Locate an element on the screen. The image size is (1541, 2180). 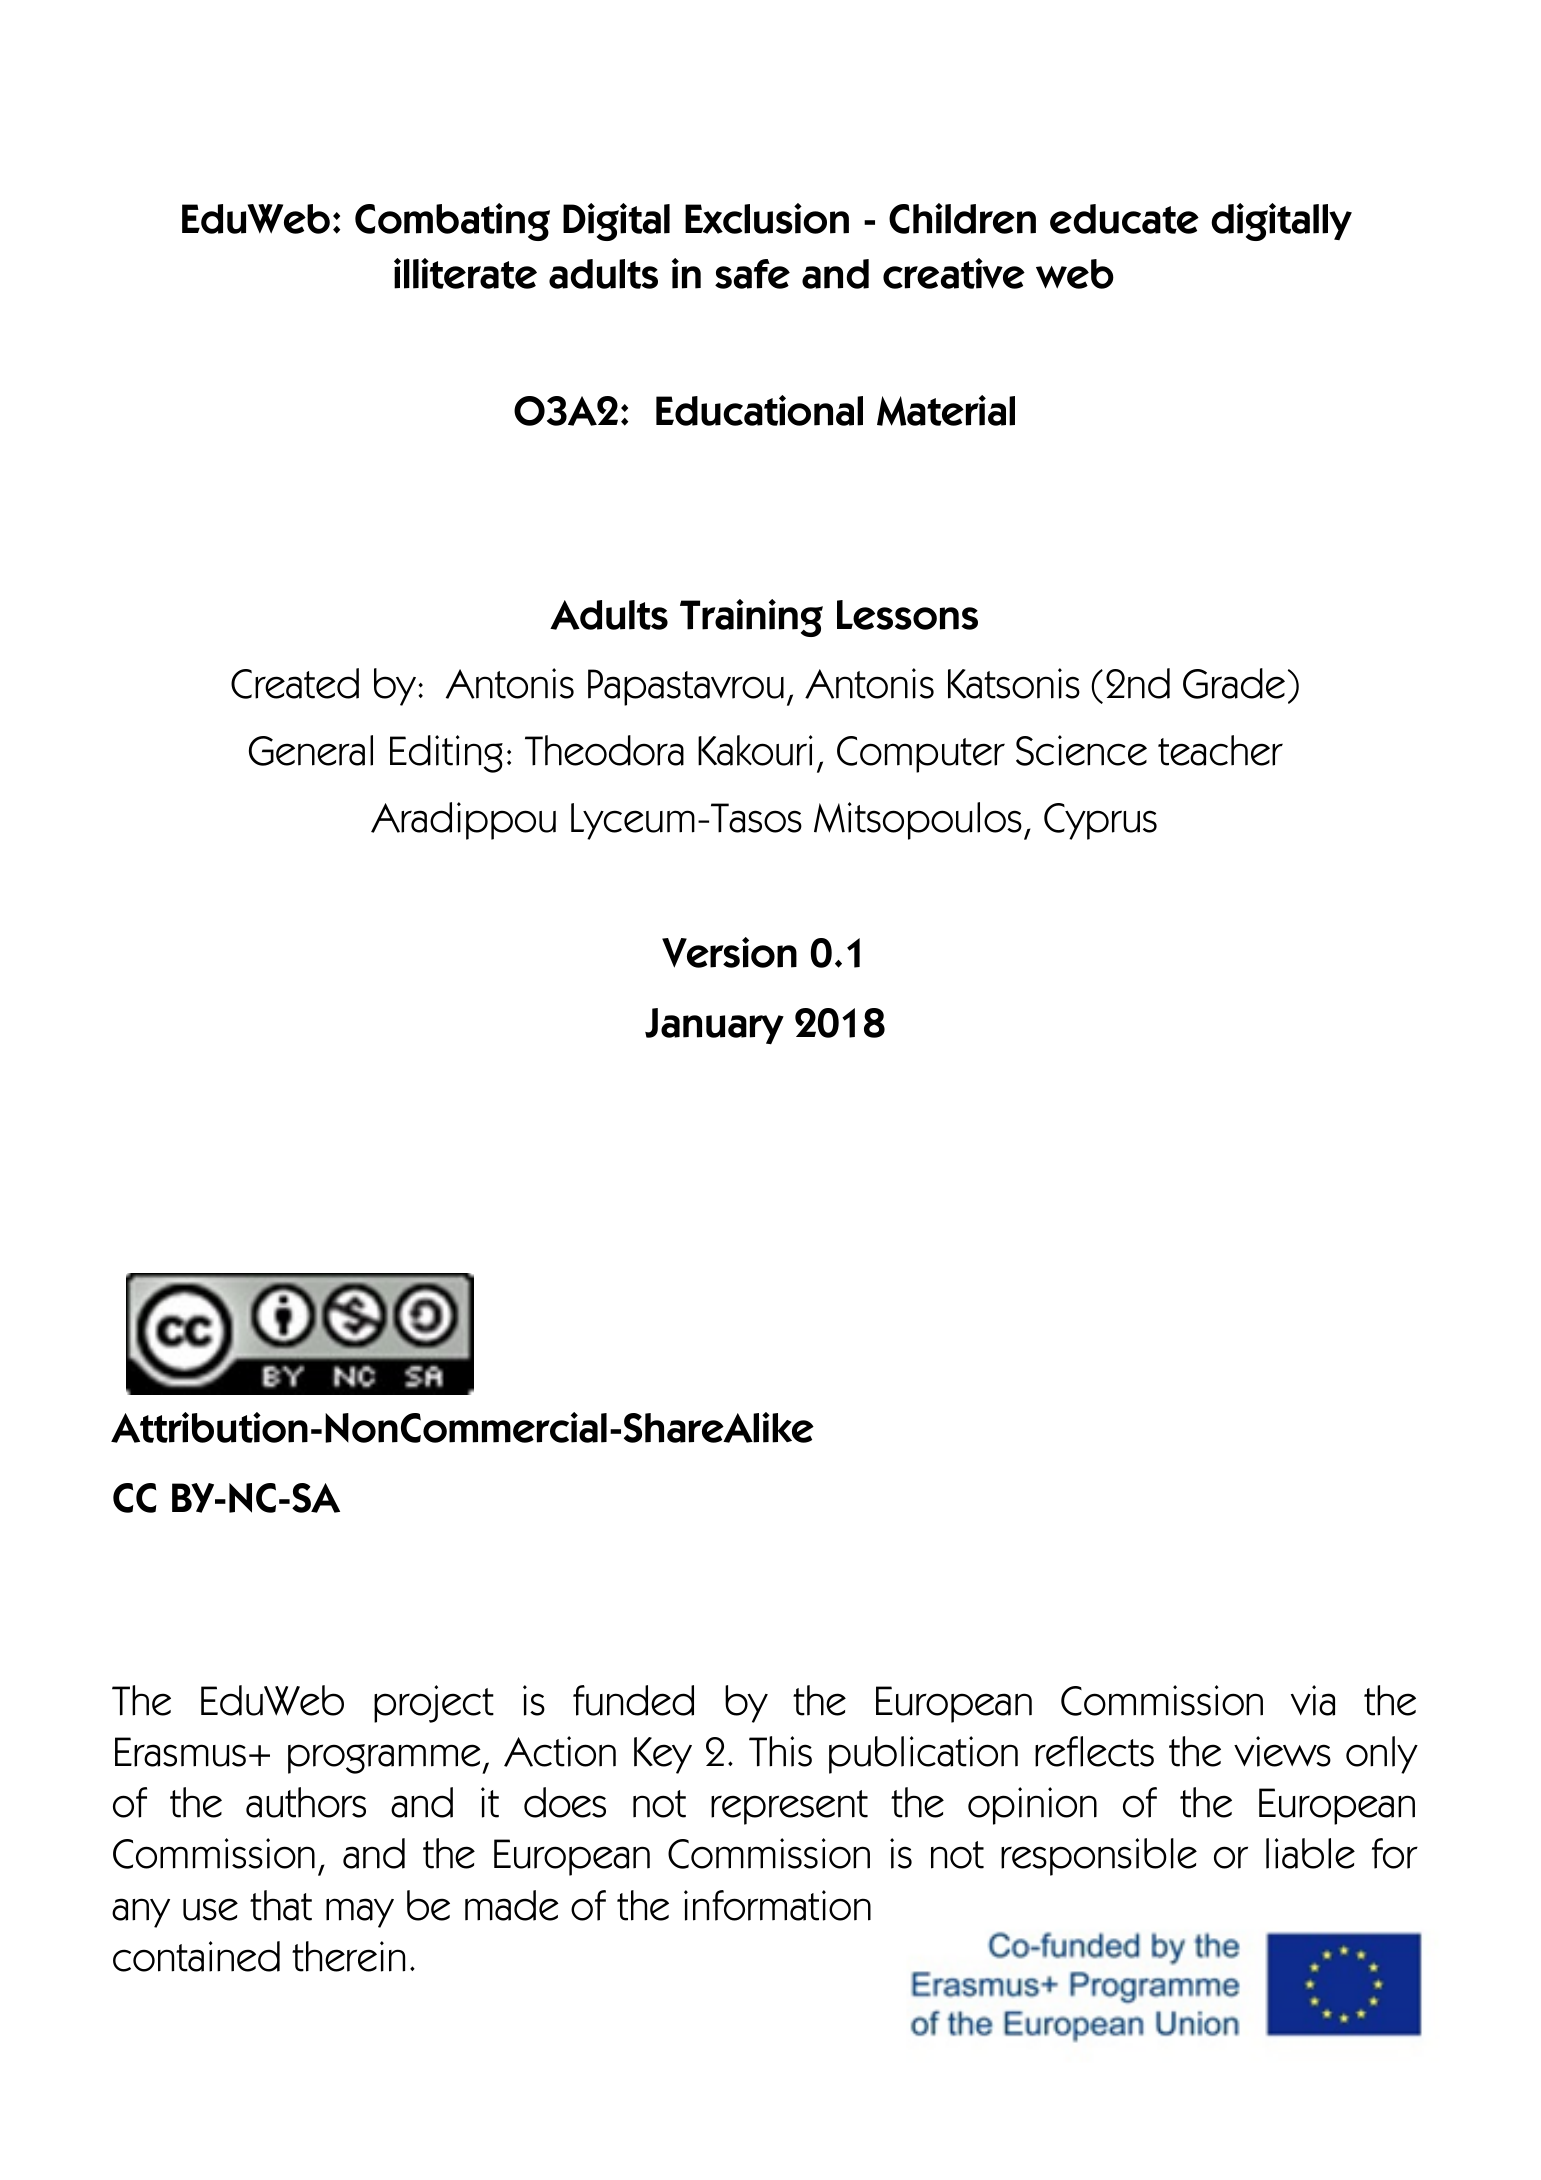
safe is located at coordinates (752, 274).
